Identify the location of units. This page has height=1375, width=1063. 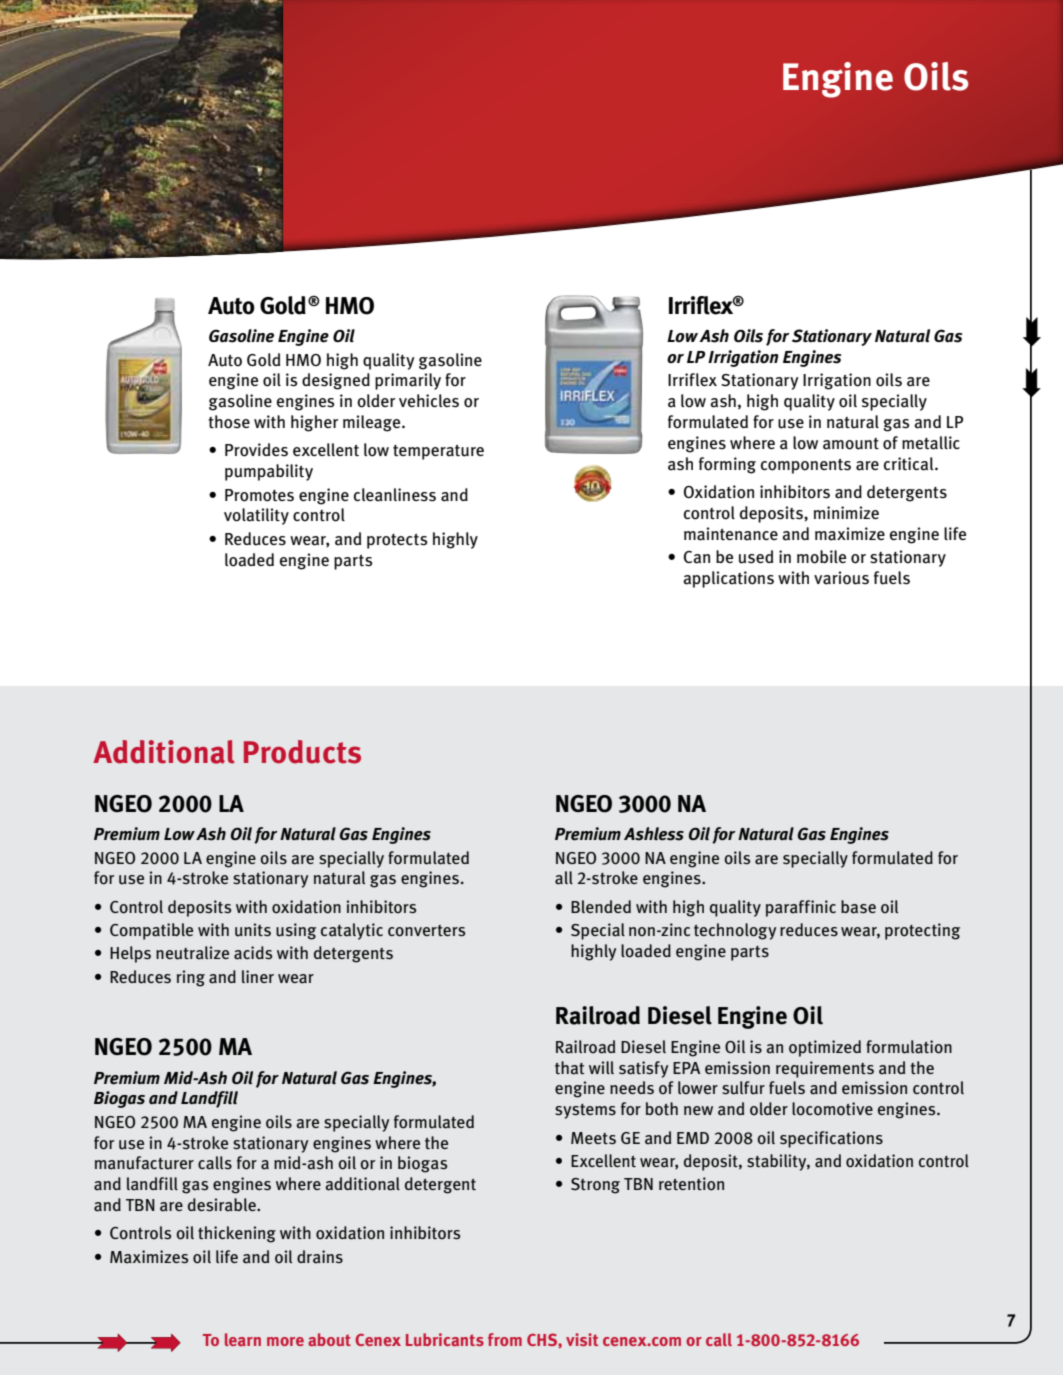
(253, 930).
